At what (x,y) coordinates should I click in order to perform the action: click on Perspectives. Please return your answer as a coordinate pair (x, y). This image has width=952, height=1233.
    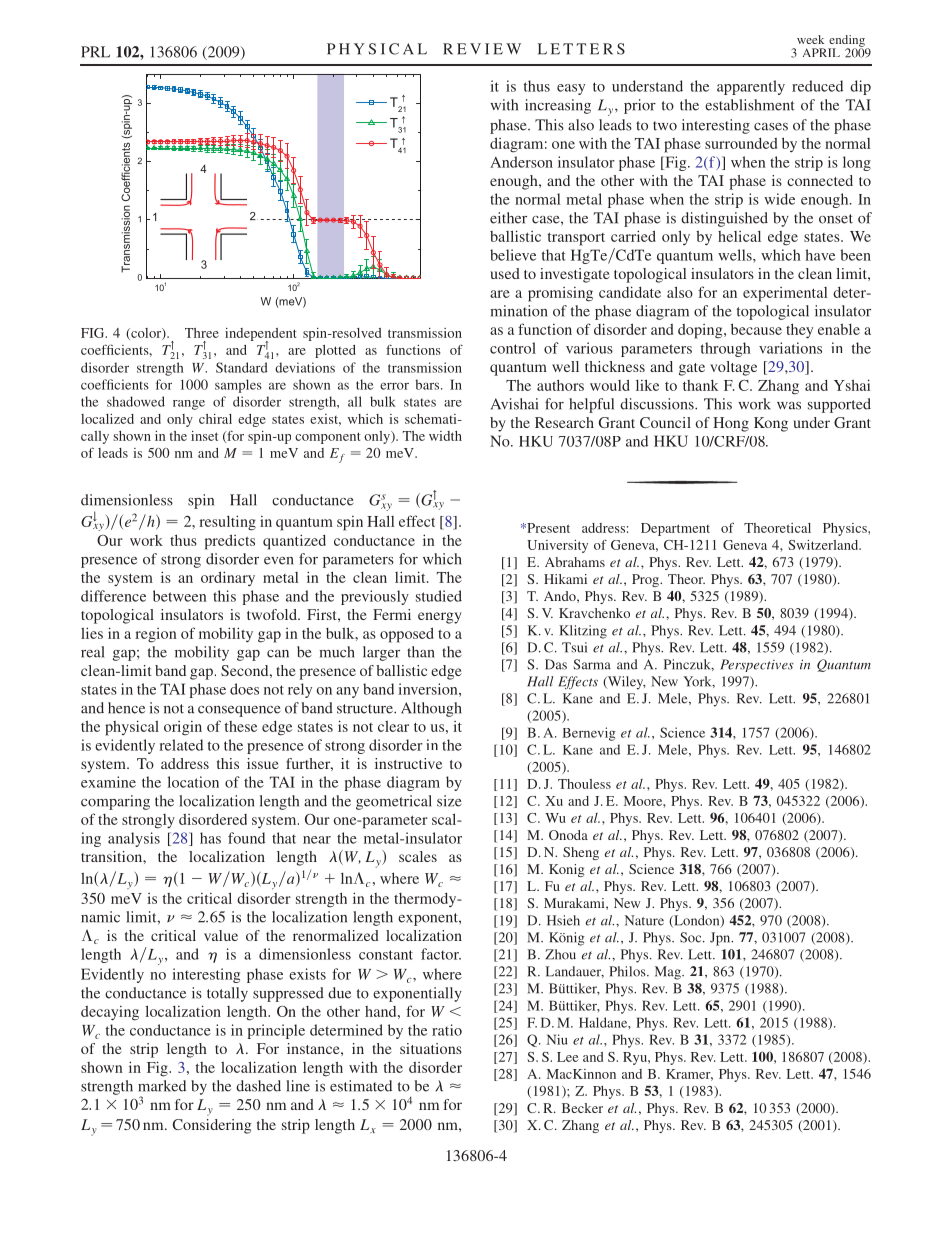
    Looking at the image, I should click on (757, 665).
